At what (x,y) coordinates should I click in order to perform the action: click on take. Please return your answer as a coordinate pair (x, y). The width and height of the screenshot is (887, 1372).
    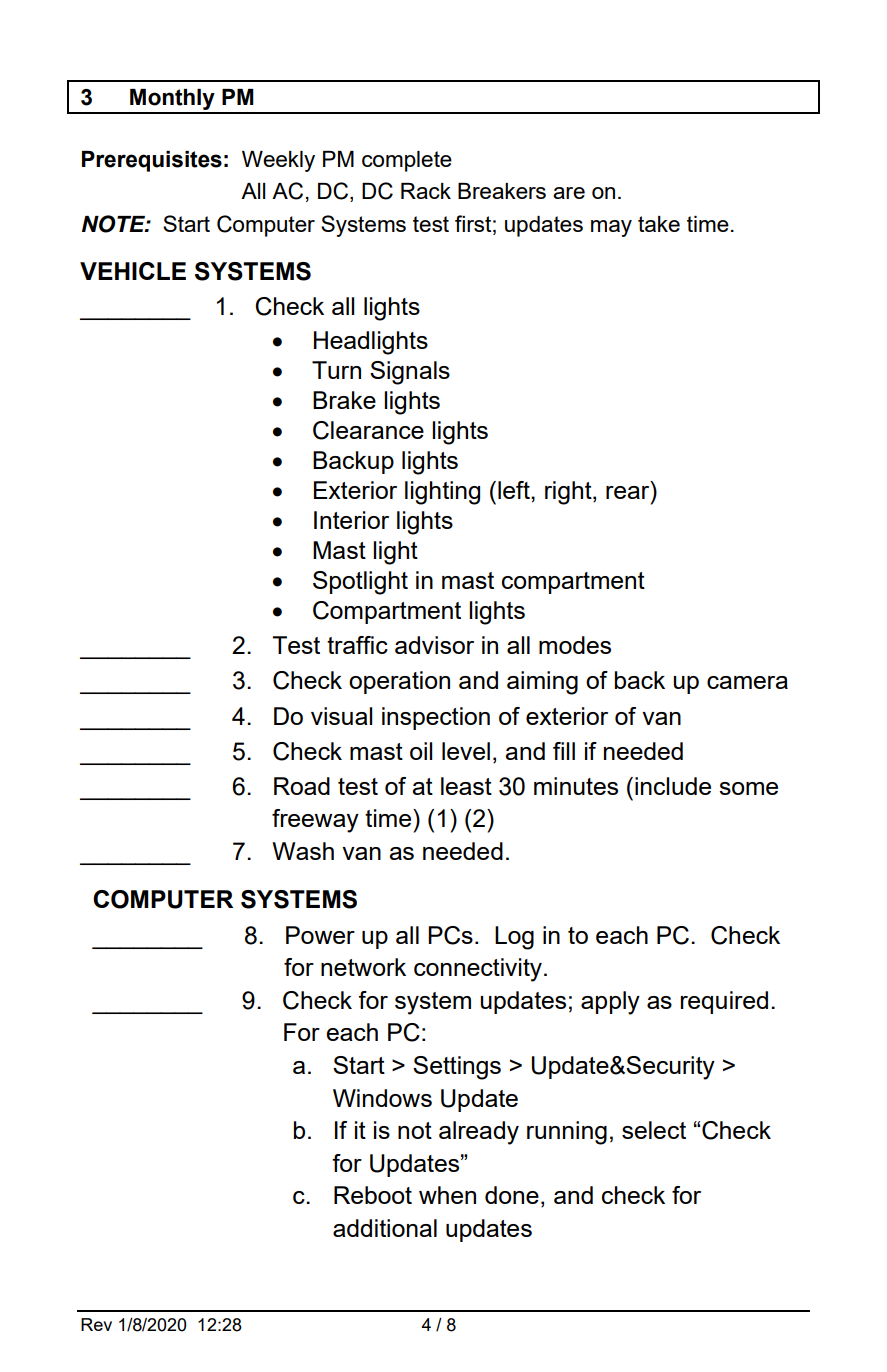
    Looking at the image, I should click on (659, 224).
